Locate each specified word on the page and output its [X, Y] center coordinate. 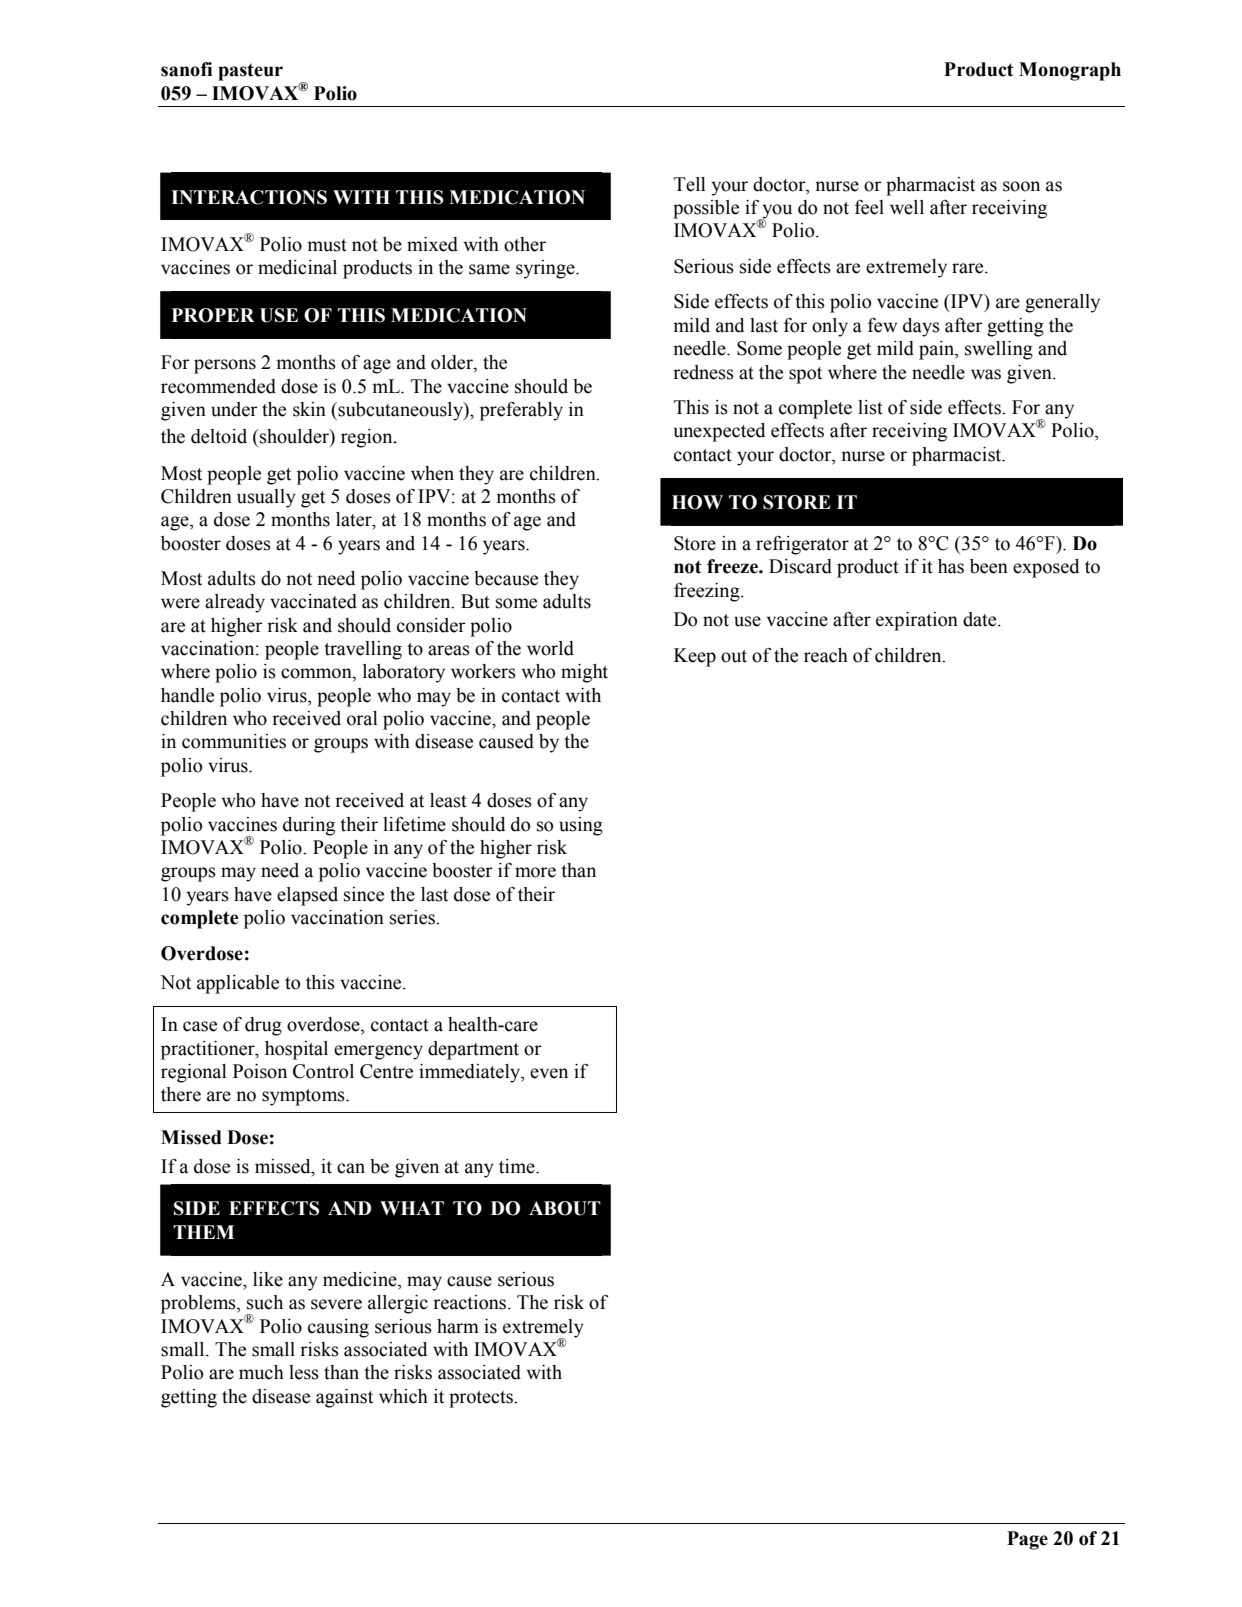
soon [1021, 186]
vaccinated [313, 601]
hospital [296, 1050]
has [951, 566]
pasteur [250, 72]
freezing [708, 592]
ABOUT [565, 1208]
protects [482, 1399]
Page [1027, 1540]
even [549, 1073]
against [344, 1398]
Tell [690, 184]
